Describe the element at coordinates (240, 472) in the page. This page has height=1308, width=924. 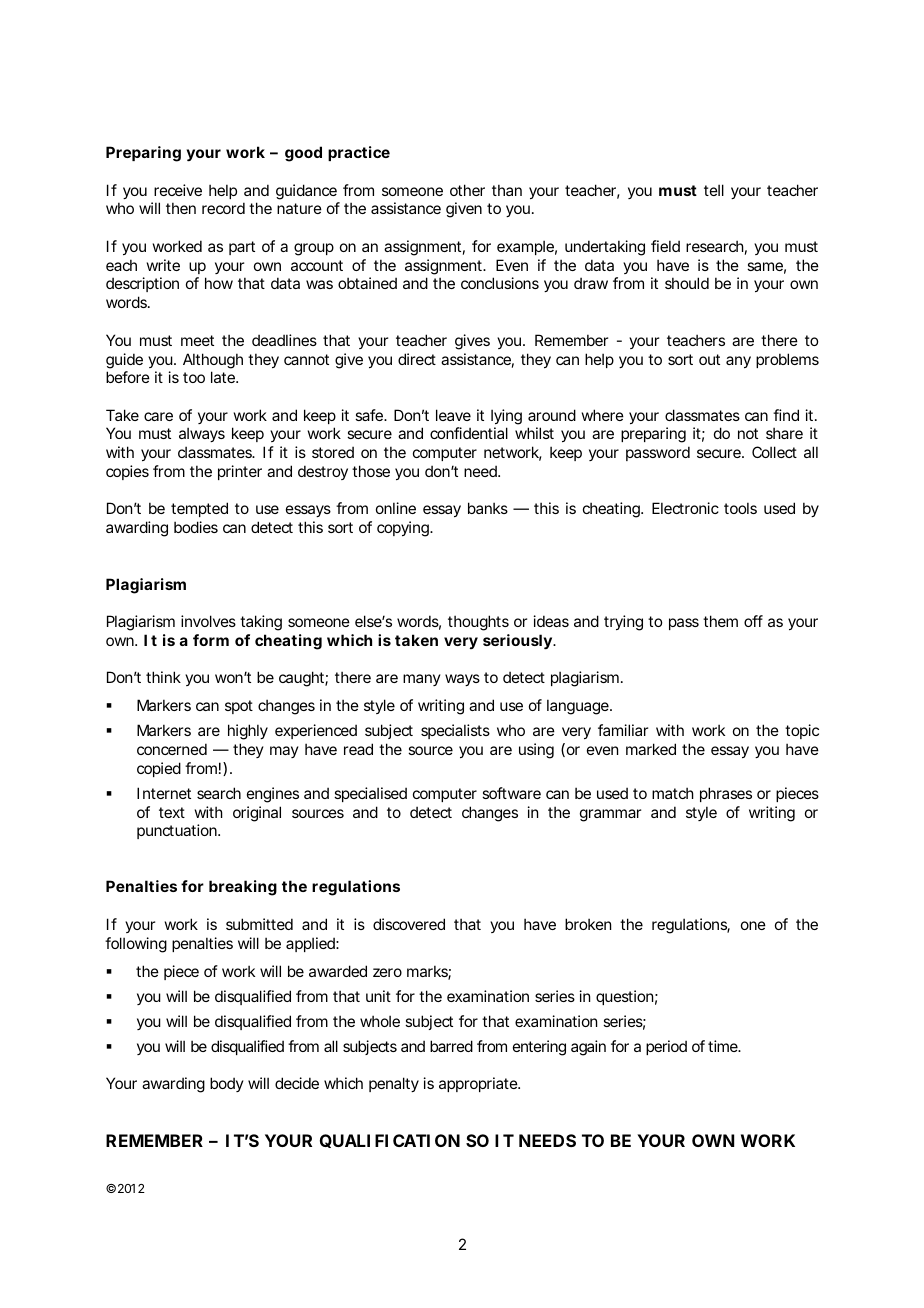
I see `printer` at that location.
